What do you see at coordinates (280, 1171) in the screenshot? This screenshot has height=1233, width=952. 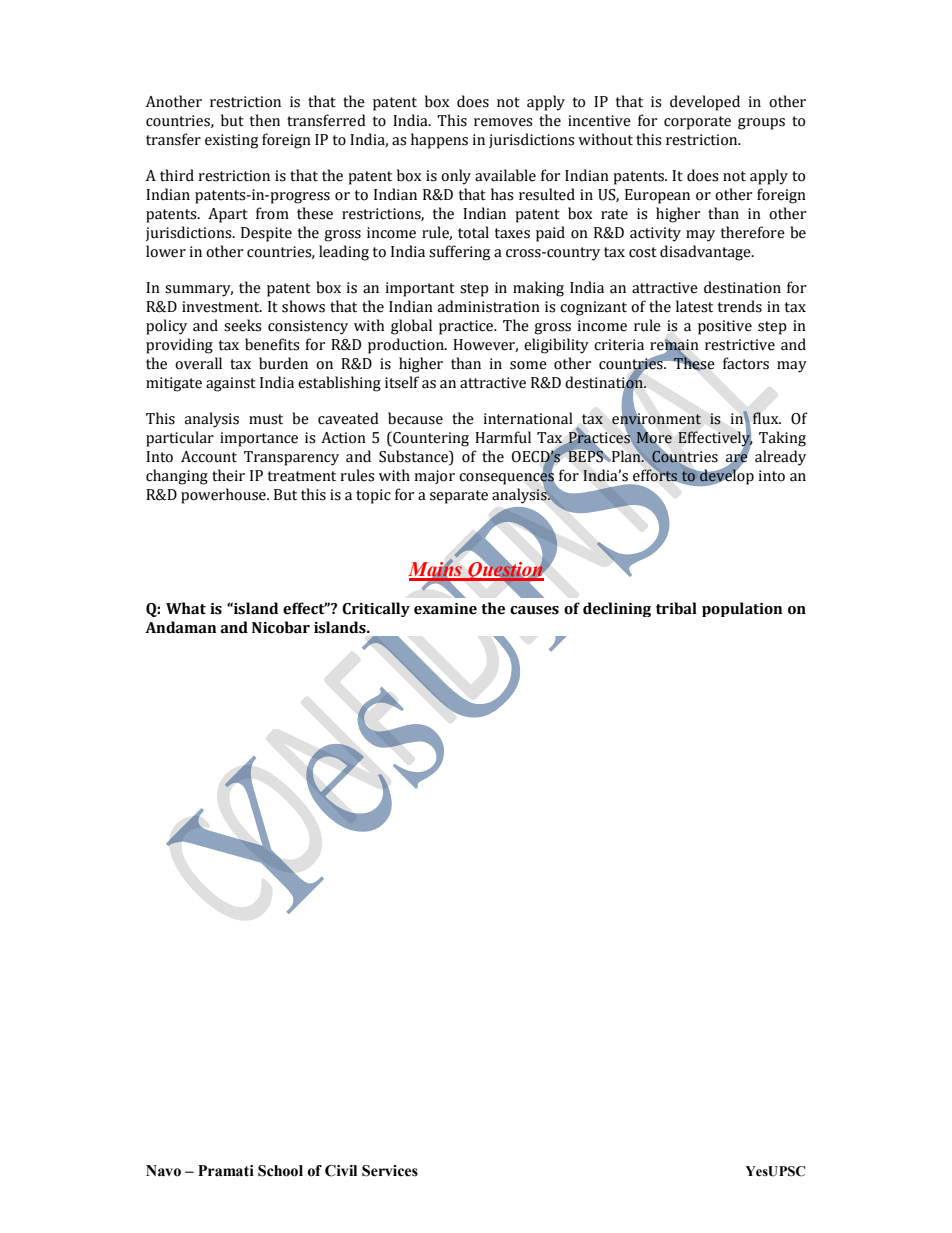 I see `School` at bounding box center [280, 1171].
